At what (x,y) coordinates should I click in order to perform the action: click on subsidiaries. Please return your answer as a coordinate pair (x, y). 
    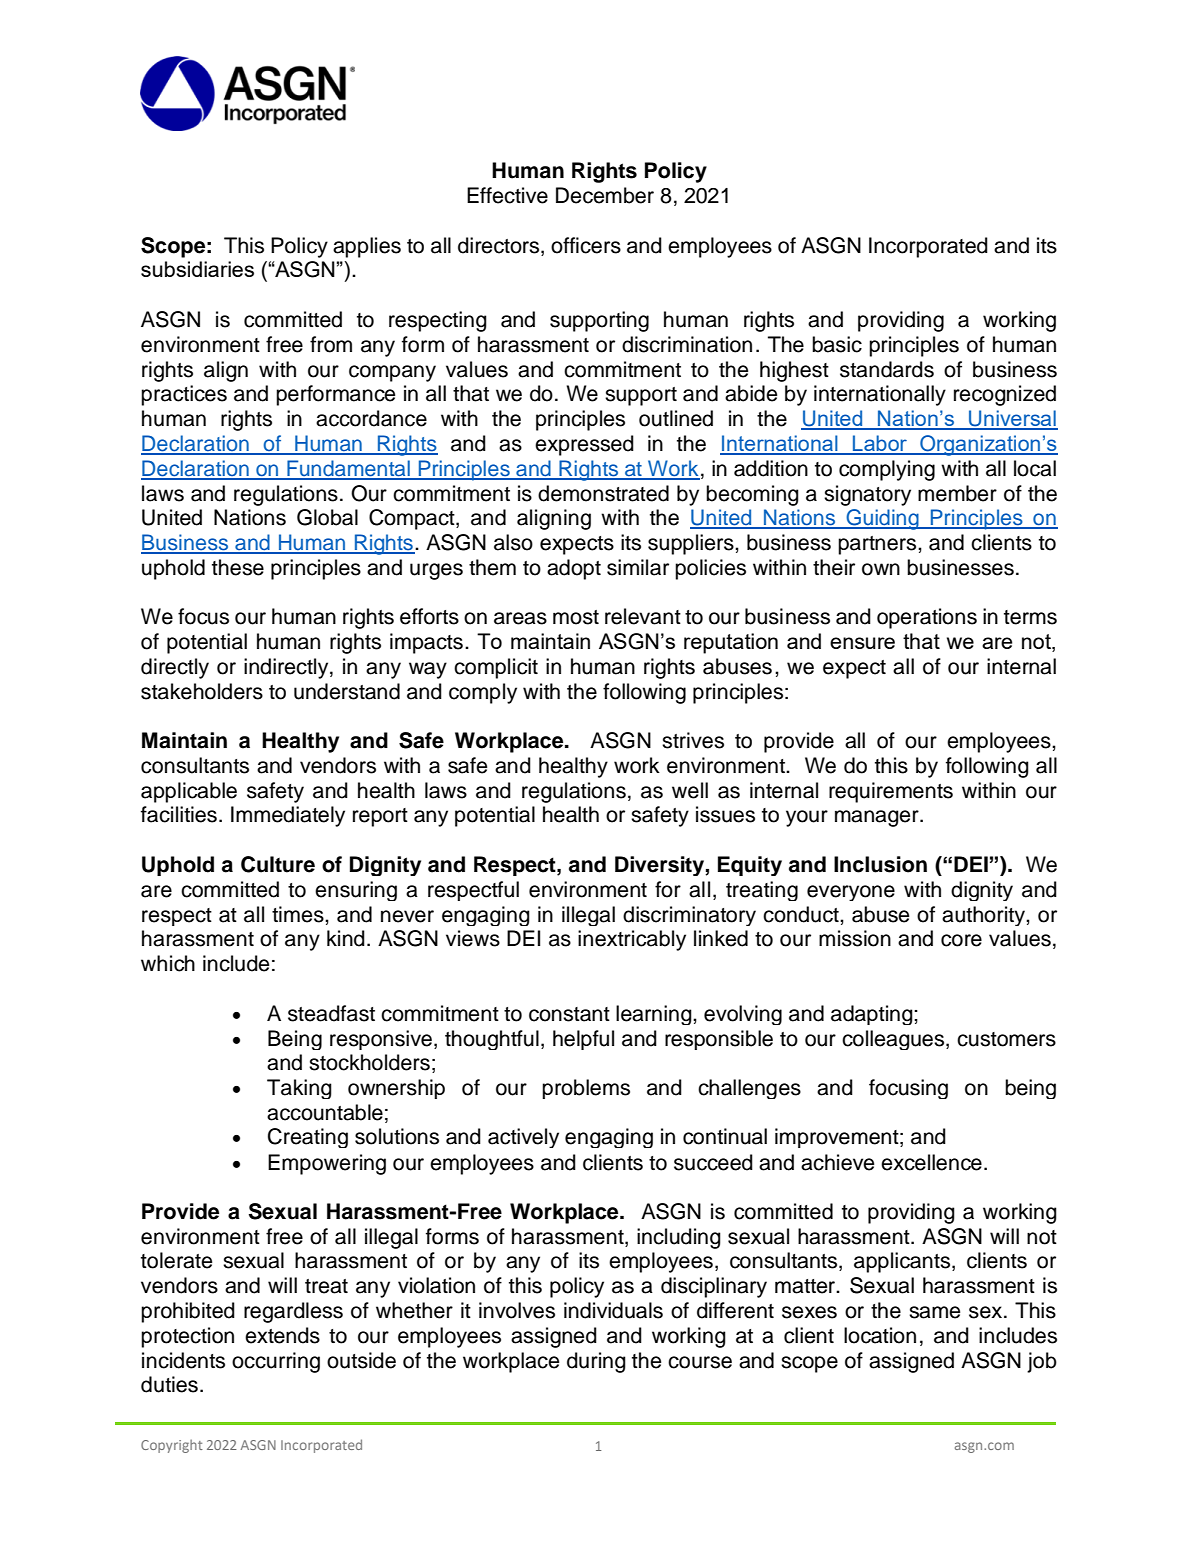
    Looking at the image, I should click on (197, 269).
